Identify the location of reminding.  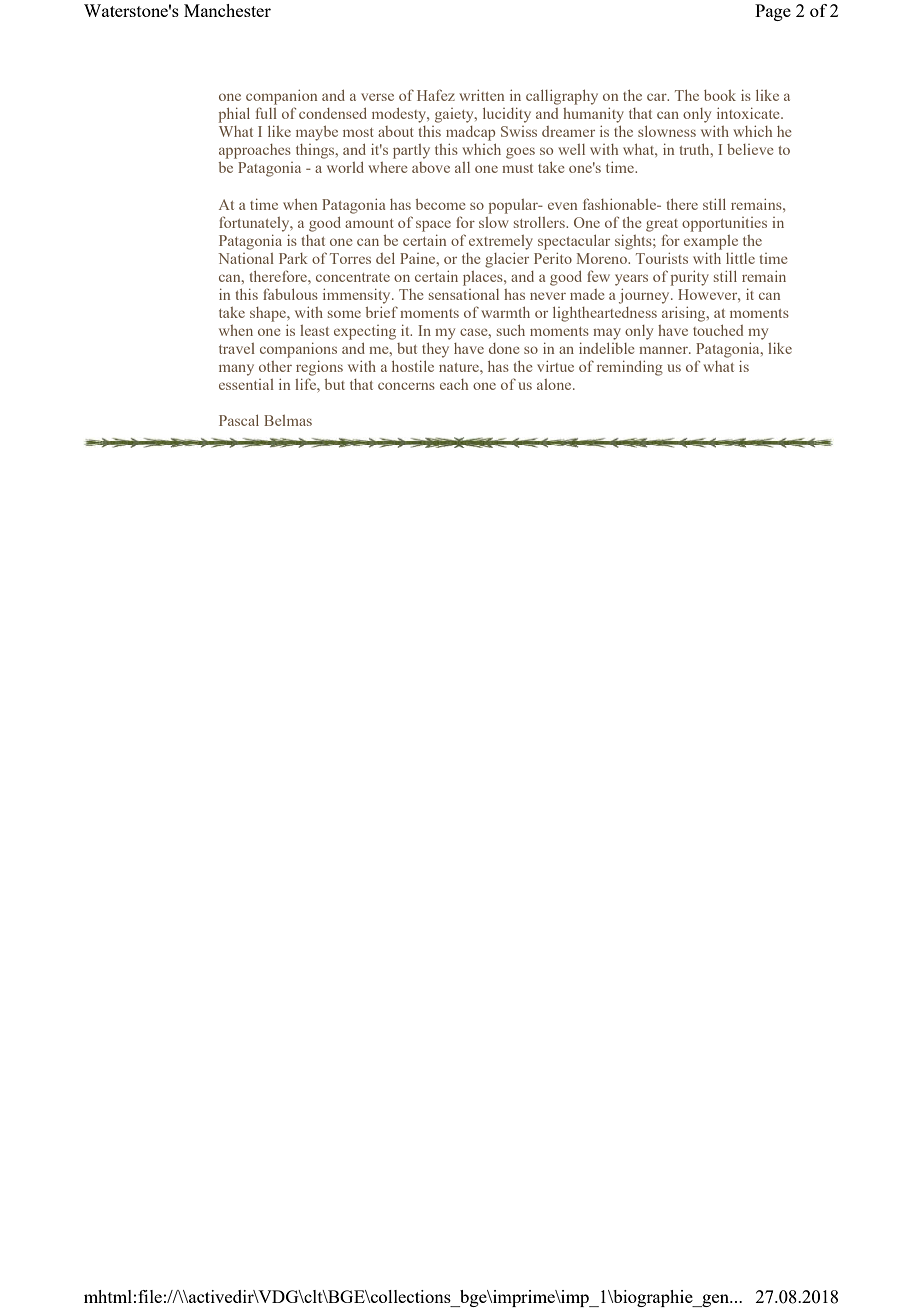
(630, 368).
